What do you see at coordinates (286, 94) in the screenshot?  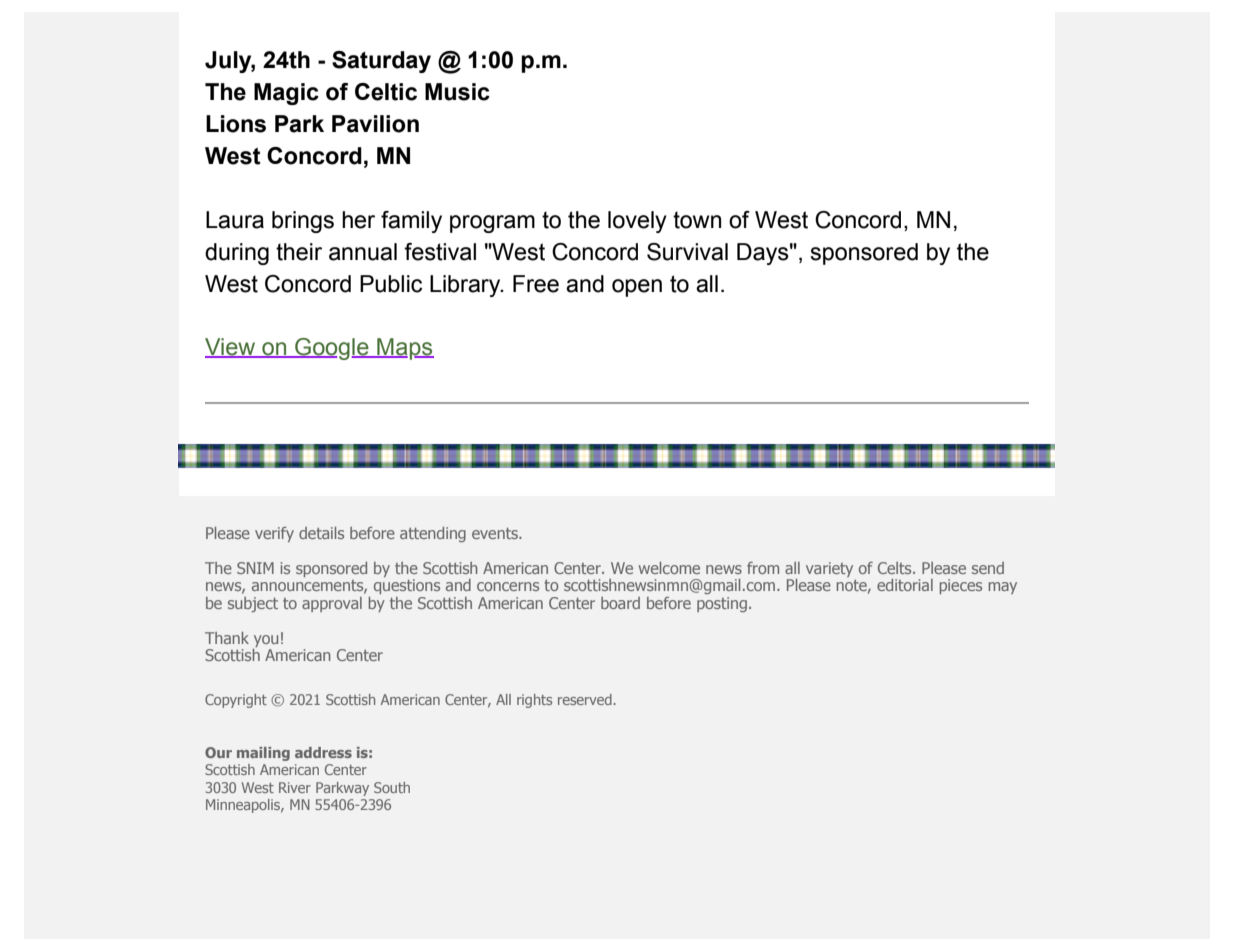 I see `Magic` at bounding box center [286, 94].
